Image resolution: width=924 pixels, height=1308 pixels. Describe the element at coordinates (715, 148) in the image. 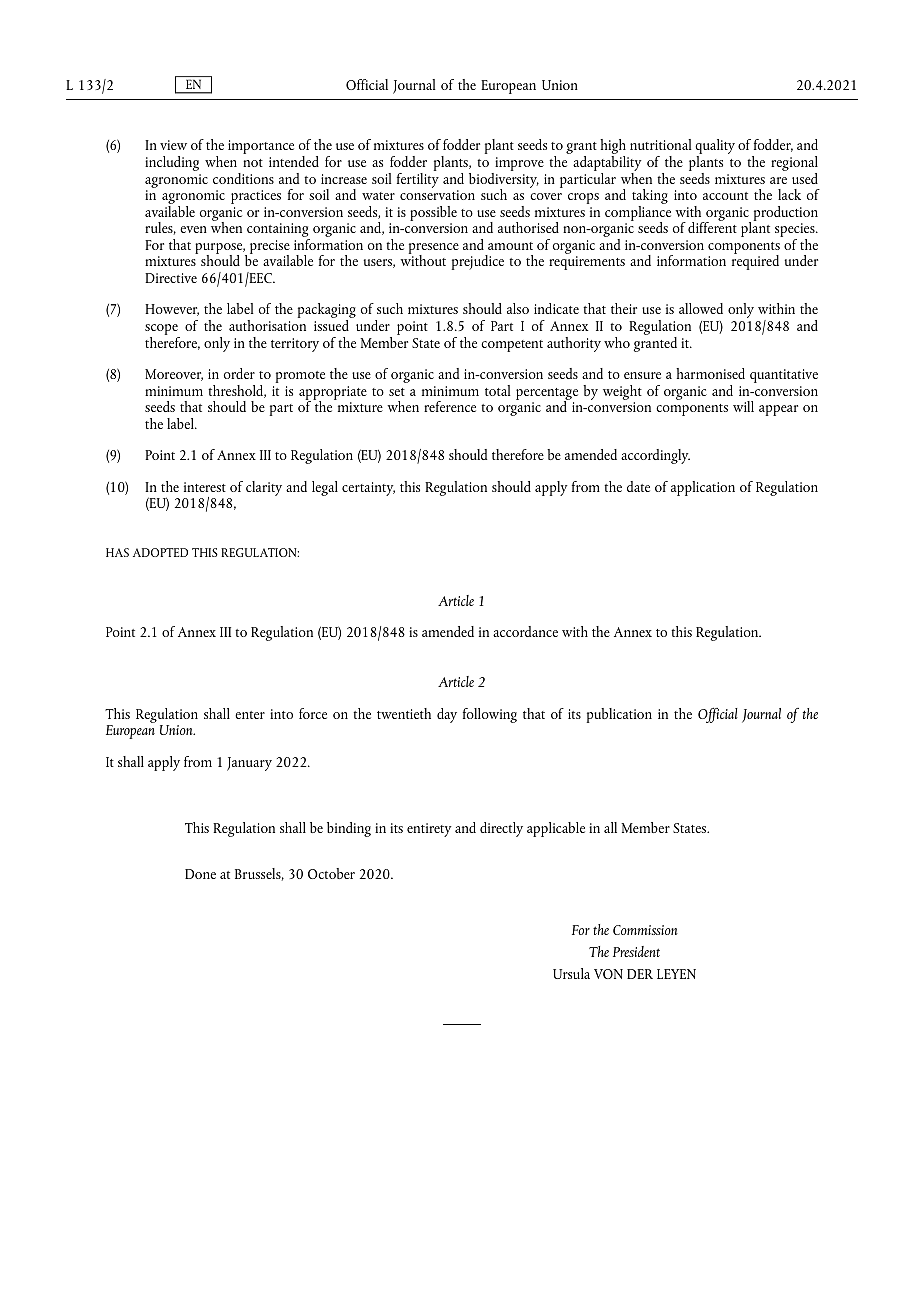

I see `quality` at that location.
